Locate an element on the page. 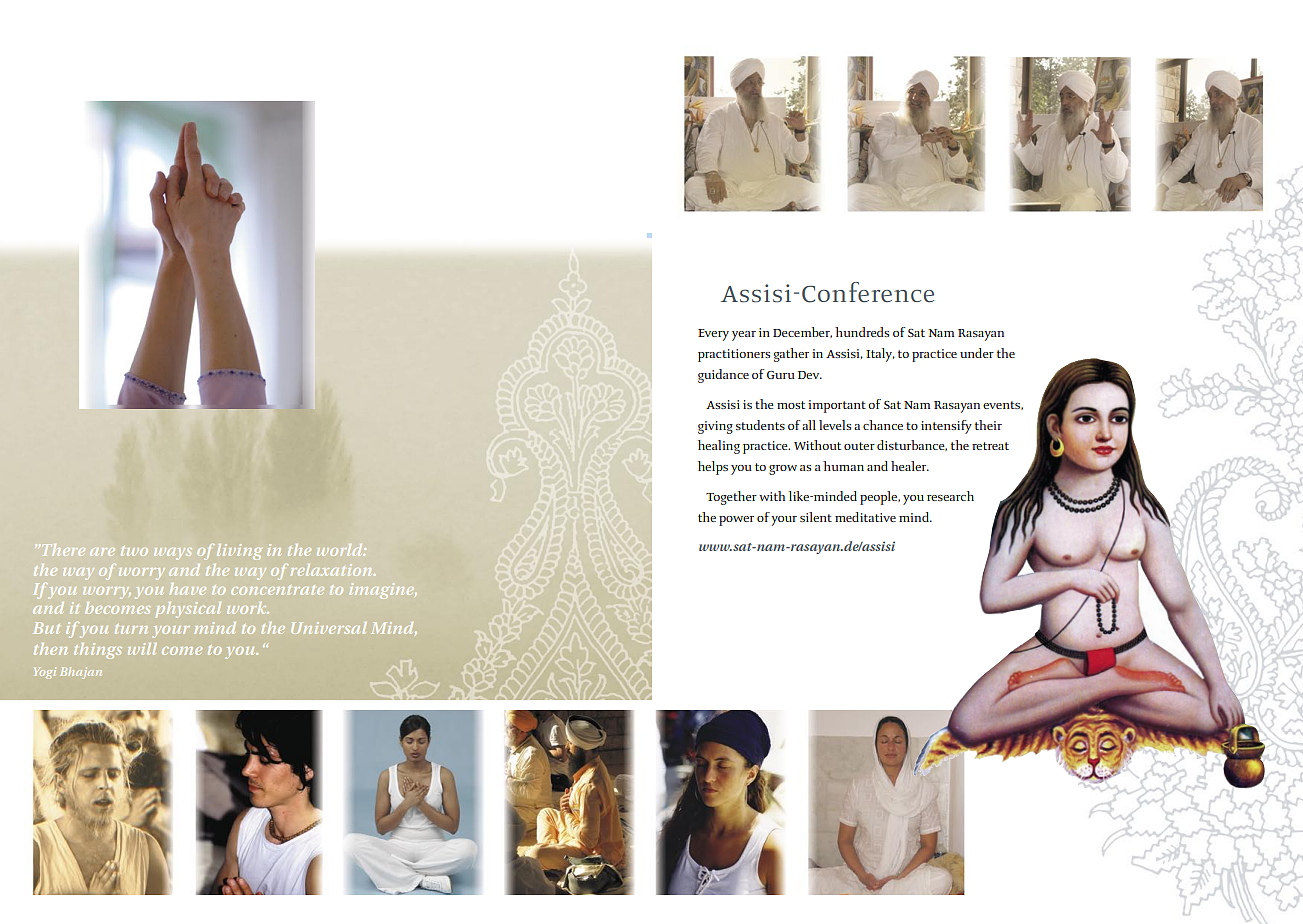  Universal is located at coordinates (329, 628).
